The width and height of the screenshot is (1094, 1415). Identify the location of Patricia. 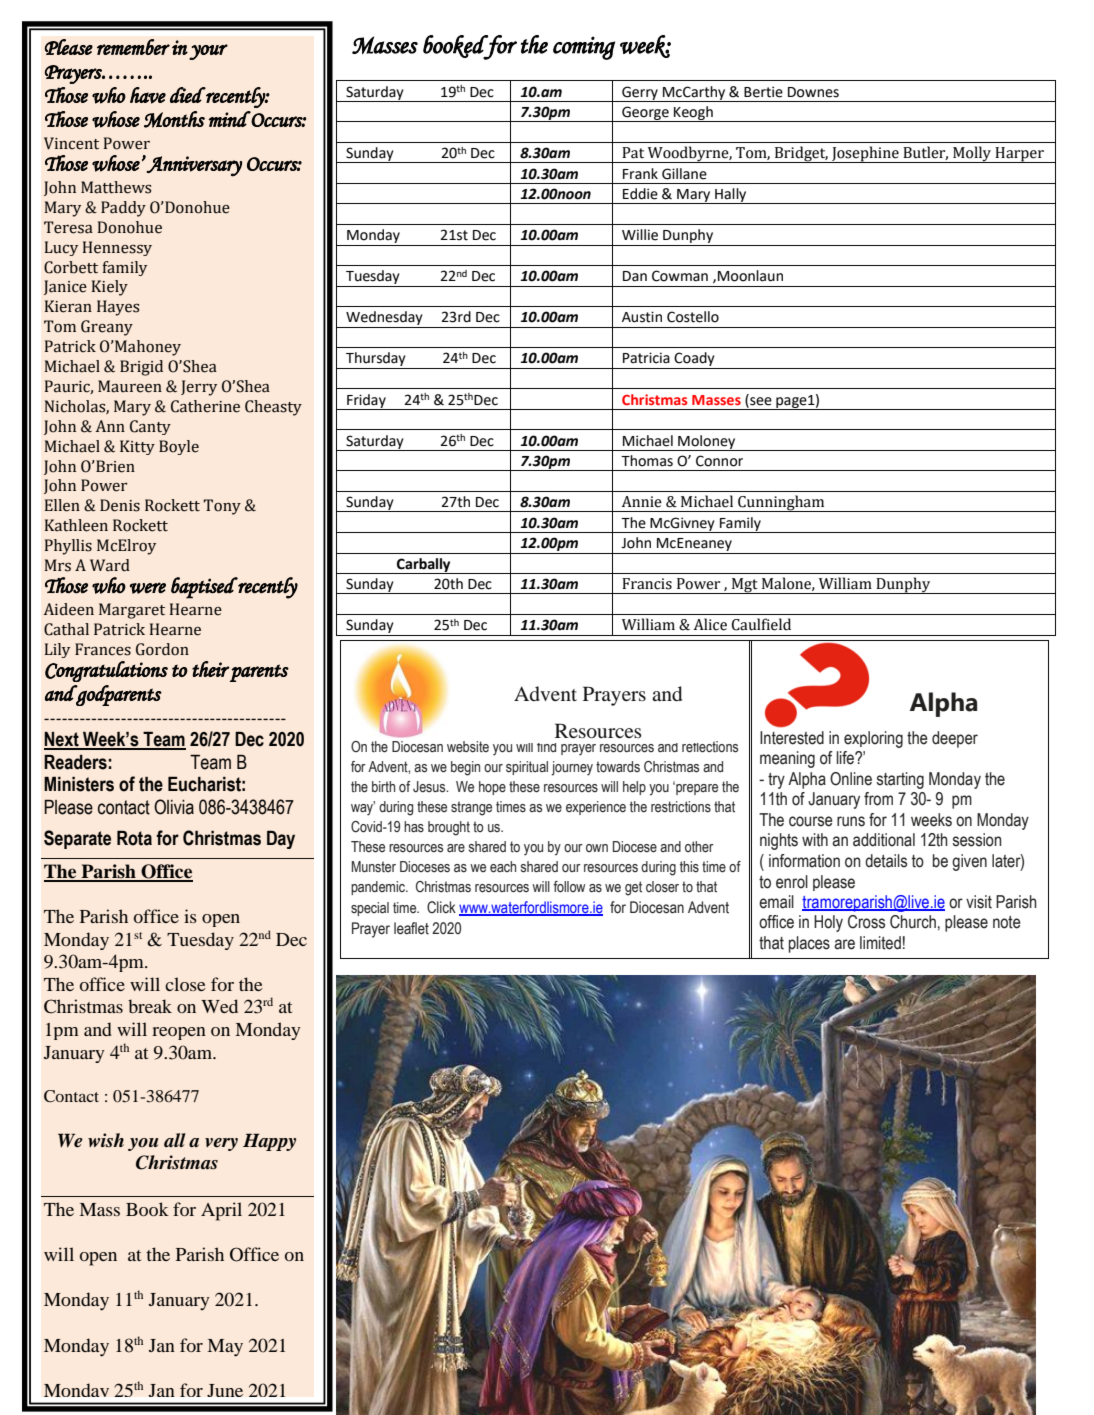
(646, 358).
